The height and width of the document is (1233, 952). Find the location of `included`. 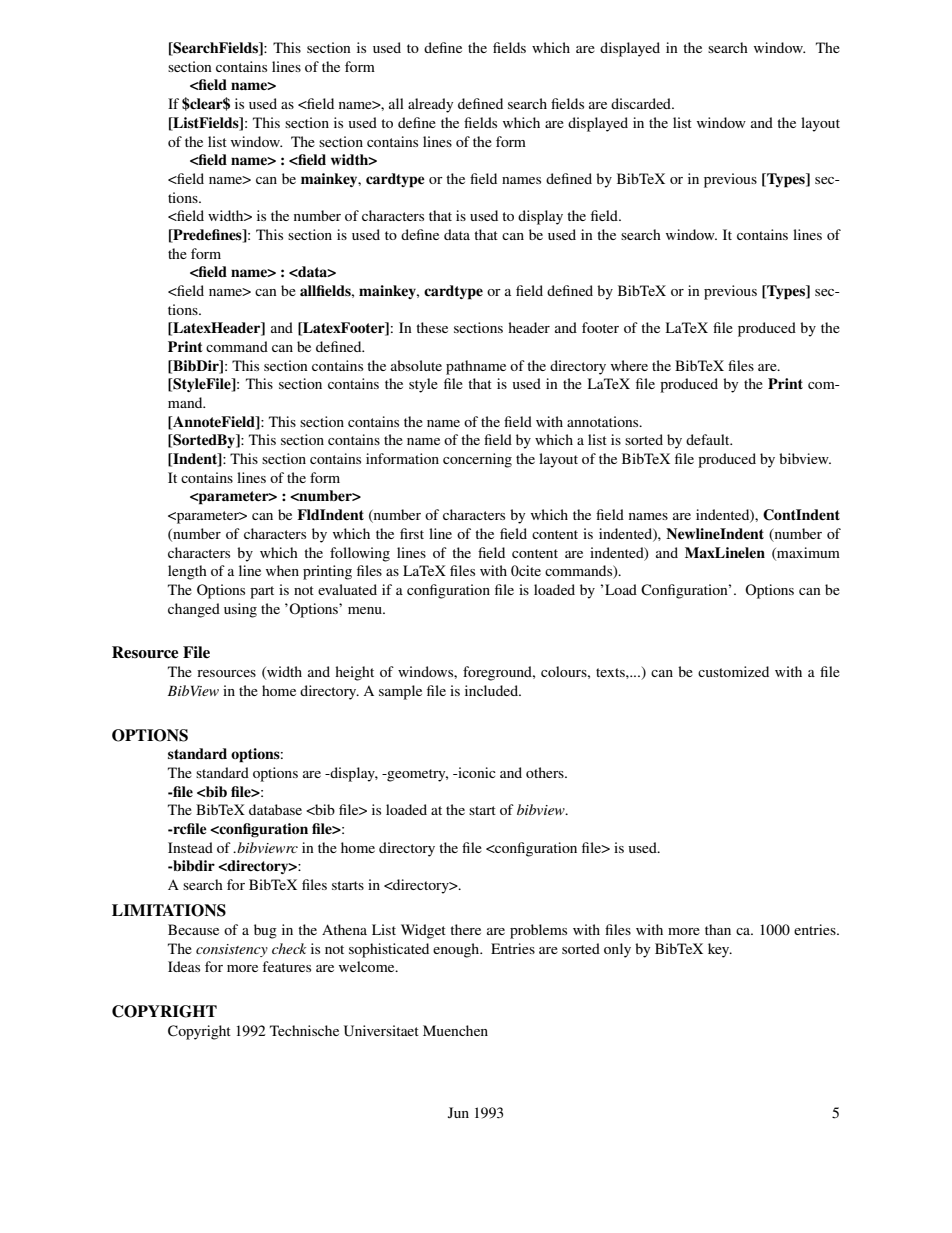

included is located at coordinates (492, 690).
